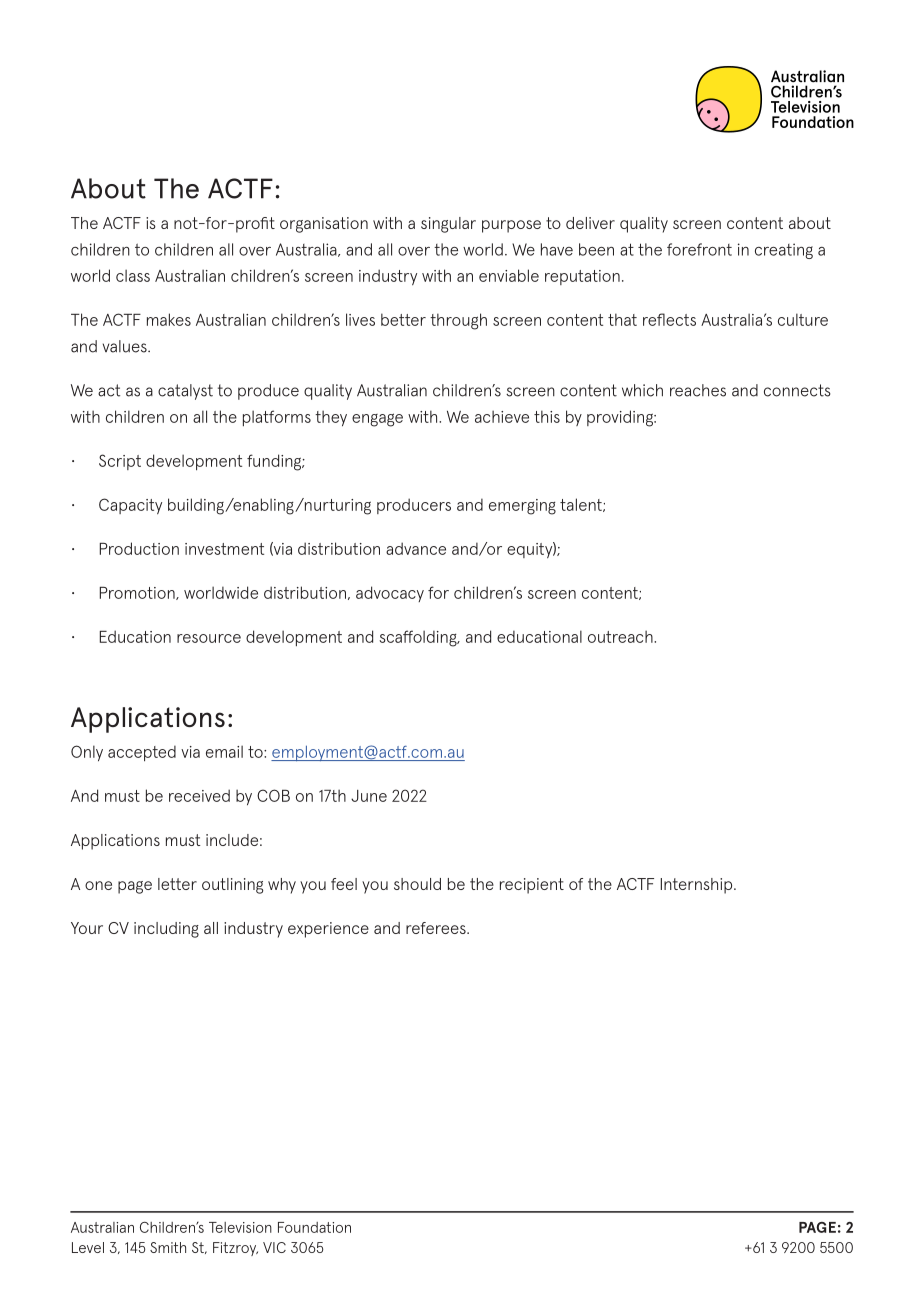 This screenshot has width=924, height=1308. Describe the element at coordinates (621, 636) in the screenshot. I see `outreach` at that location.
